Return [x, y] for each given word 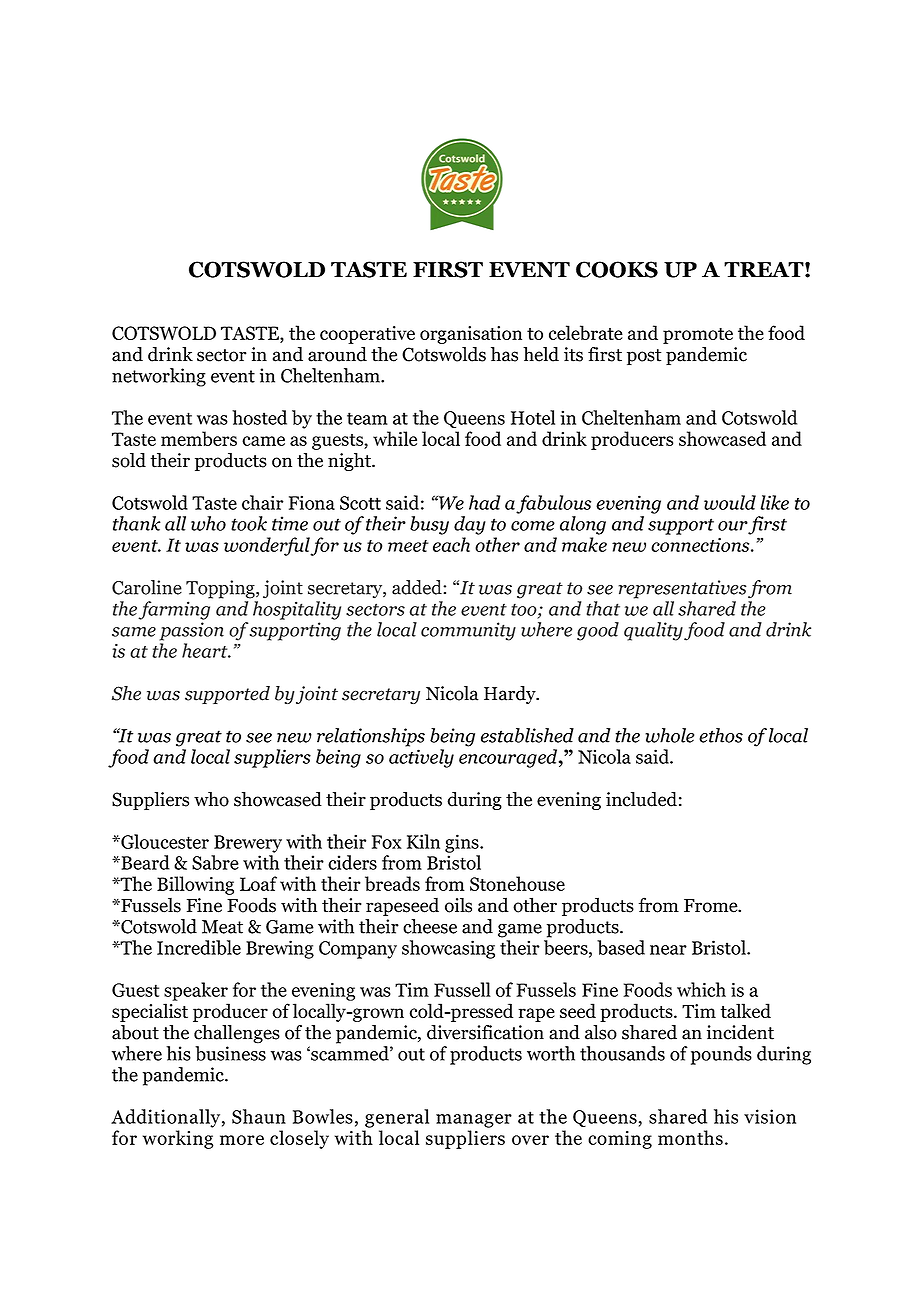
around [337, 354]
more [242, 1140]
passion [191, 631]
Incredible [199, 947]
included [641, 799]
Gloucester [164, 841]
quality [653, 631]
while [395, 438]
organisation [471, 335]
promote [698, 336]
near [668, 950]
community [468, 631]
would [730, 502]
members [199, 438]
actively [421, 758]
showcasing [448, 949]
